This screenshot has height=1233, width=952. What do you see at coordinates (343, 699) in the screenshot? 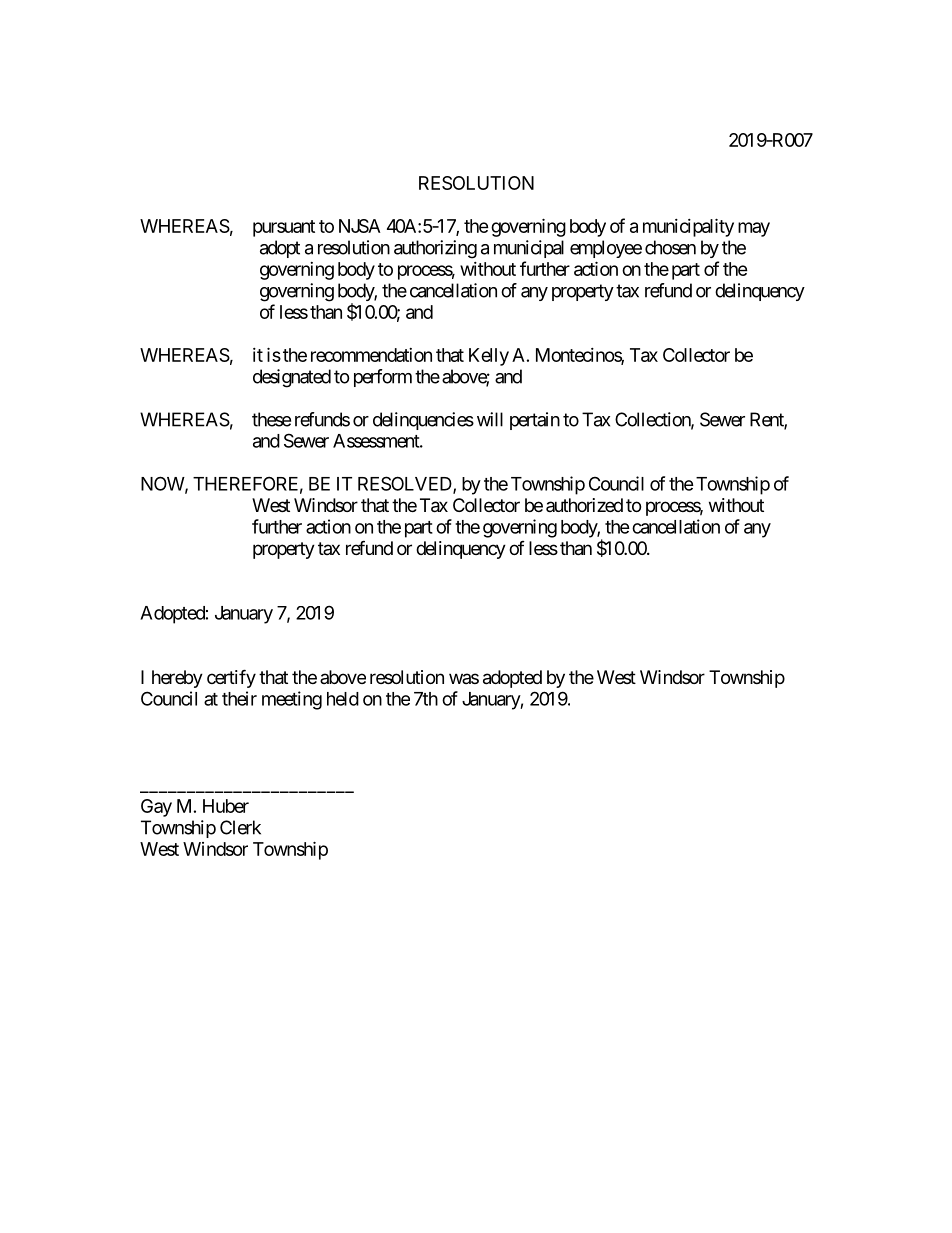
I see `held` at bounding box center [343, 699].
